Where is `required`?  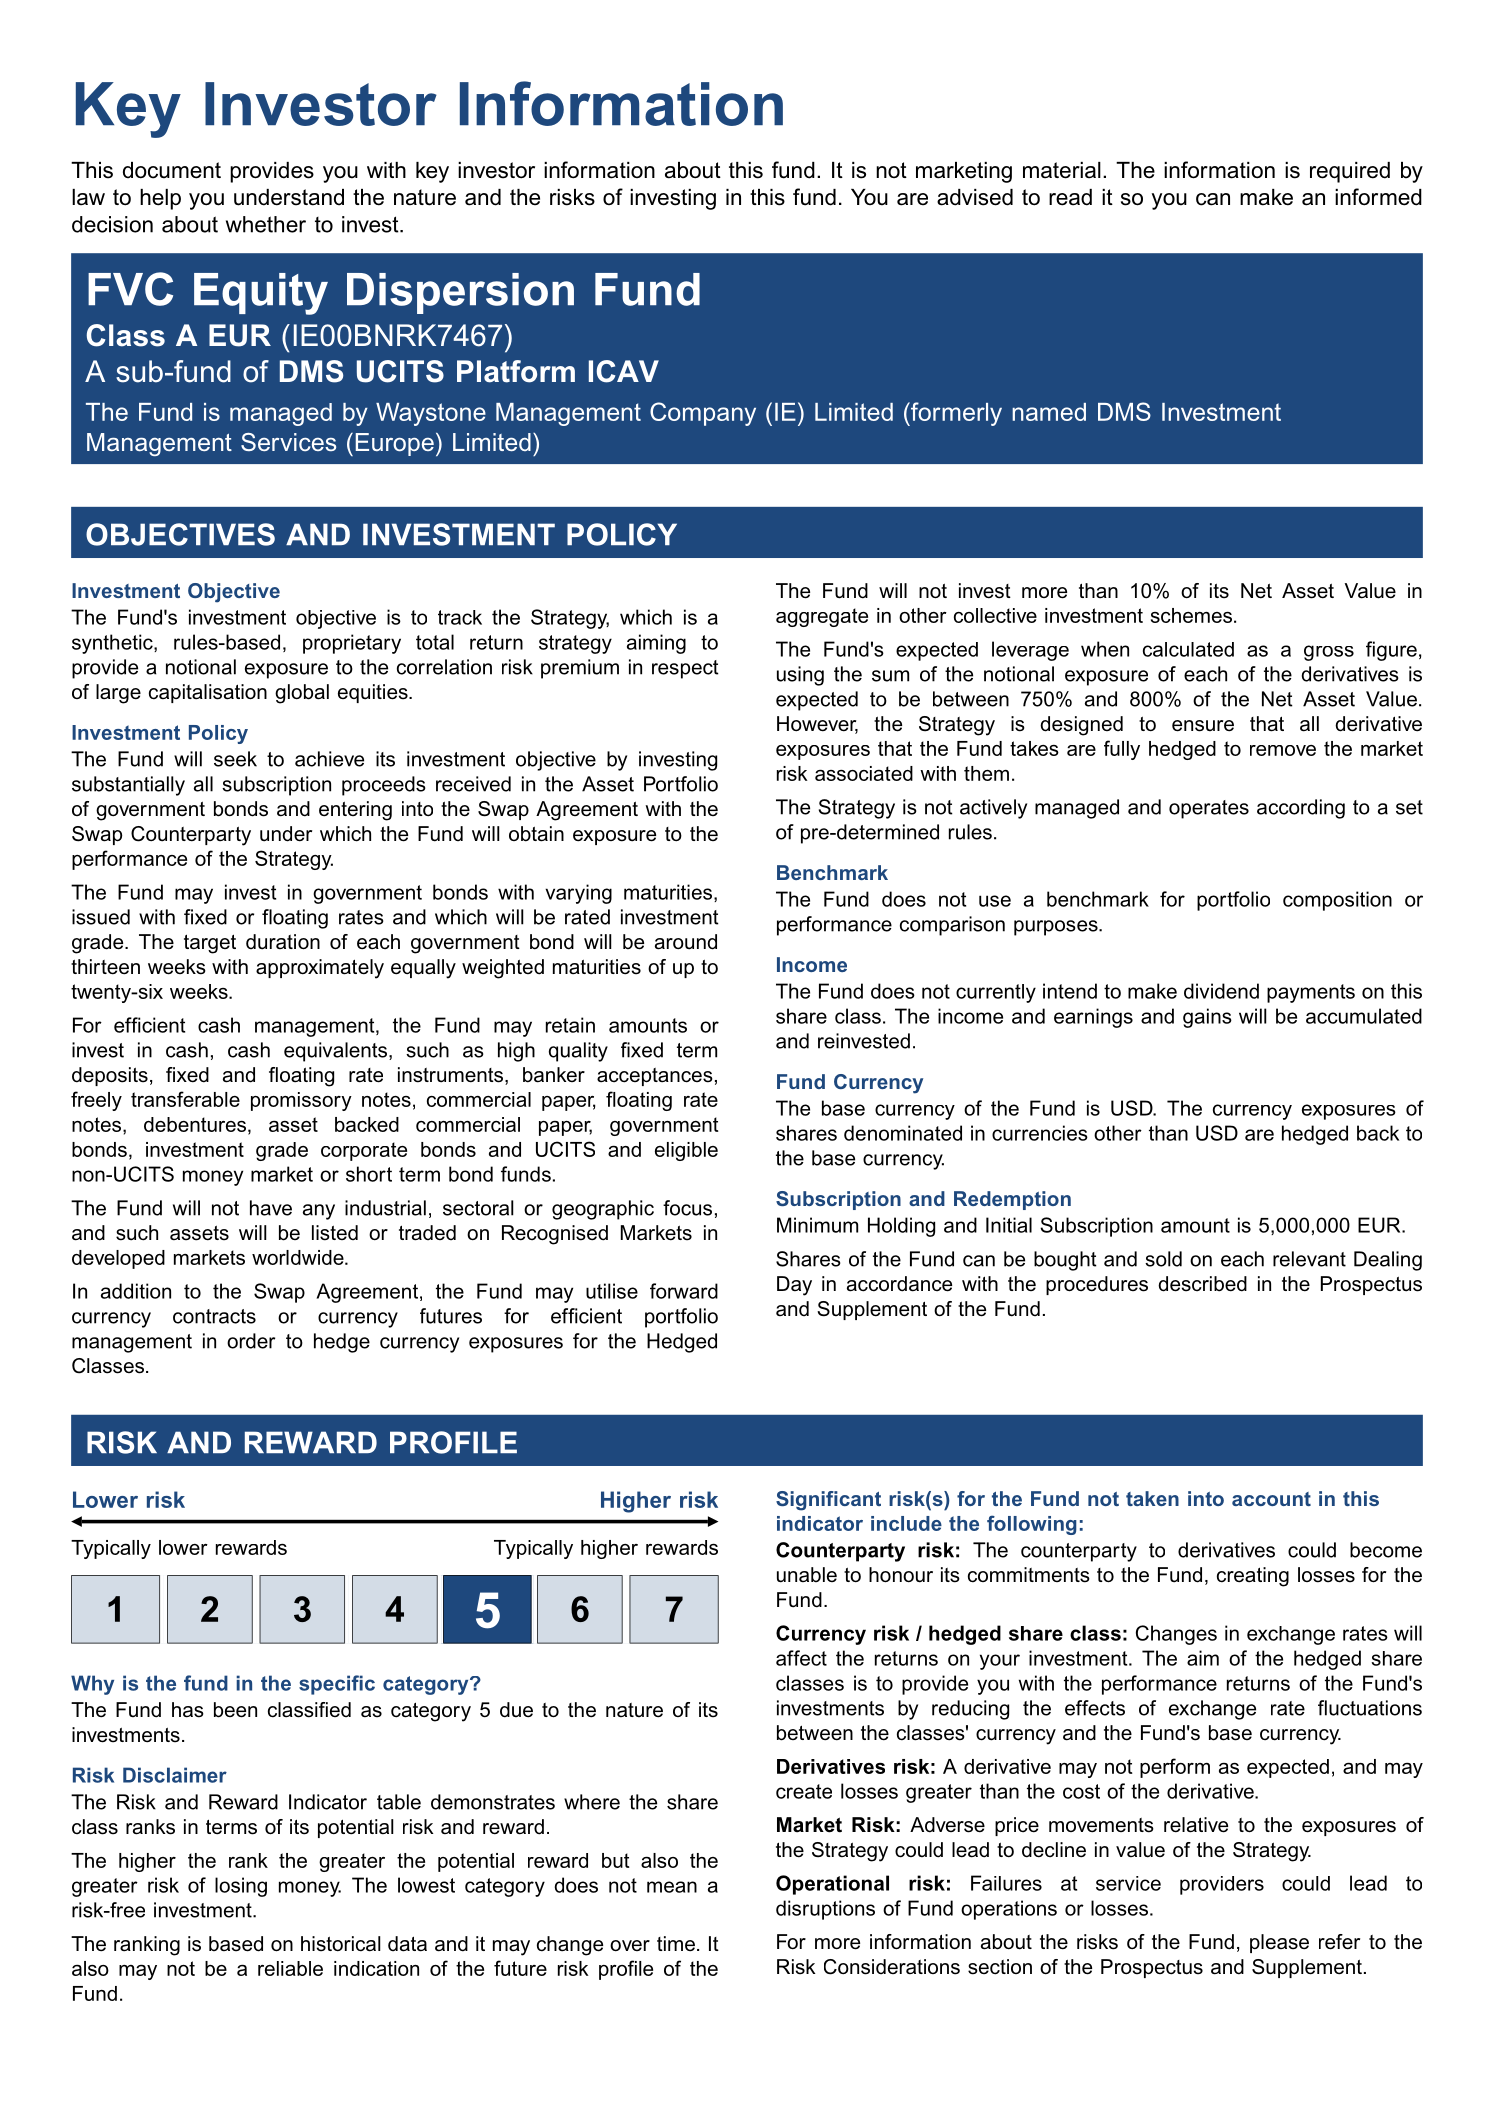 required is located at coordinates (1350, 172).
